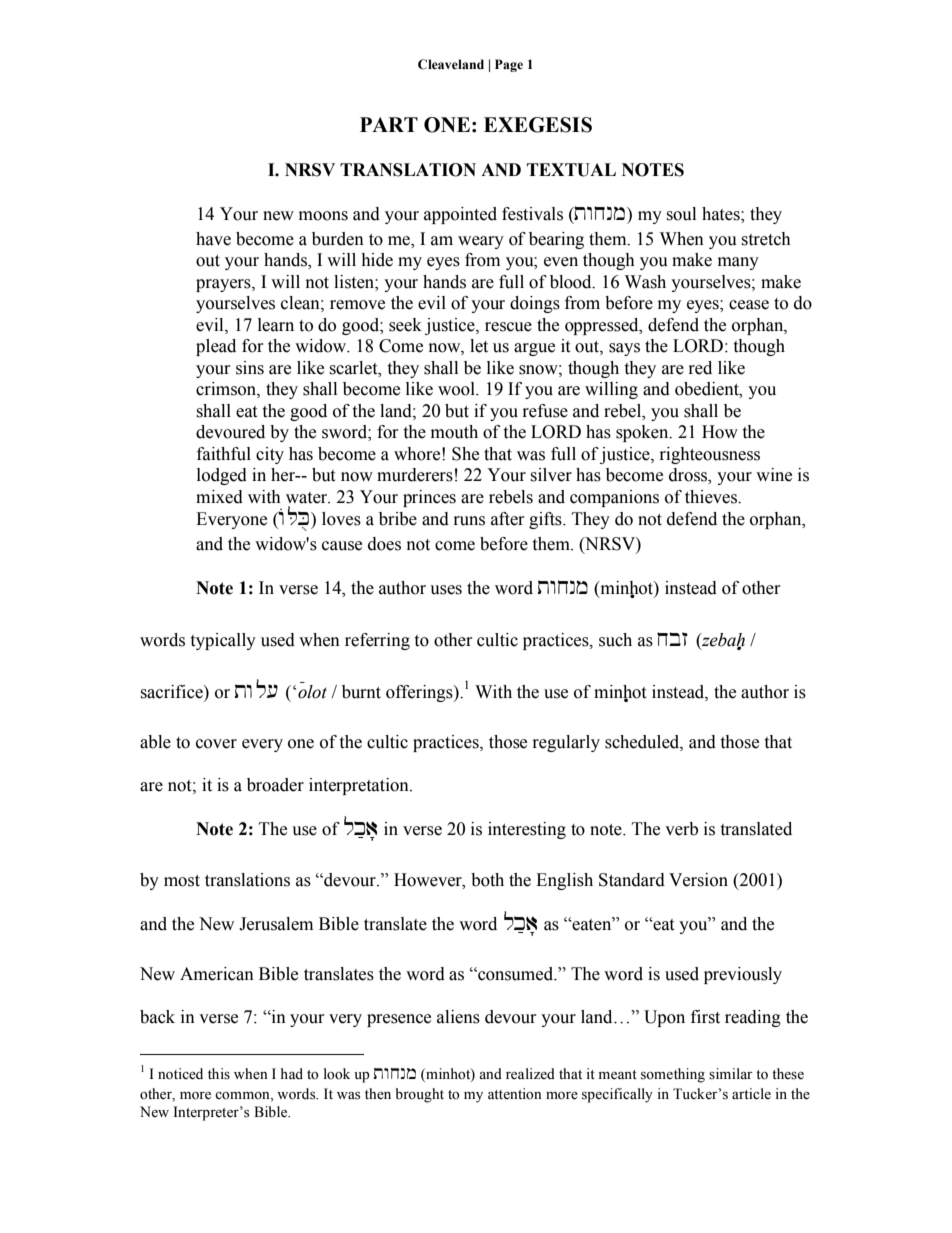  I want to click on uses, so click(446, 590).
